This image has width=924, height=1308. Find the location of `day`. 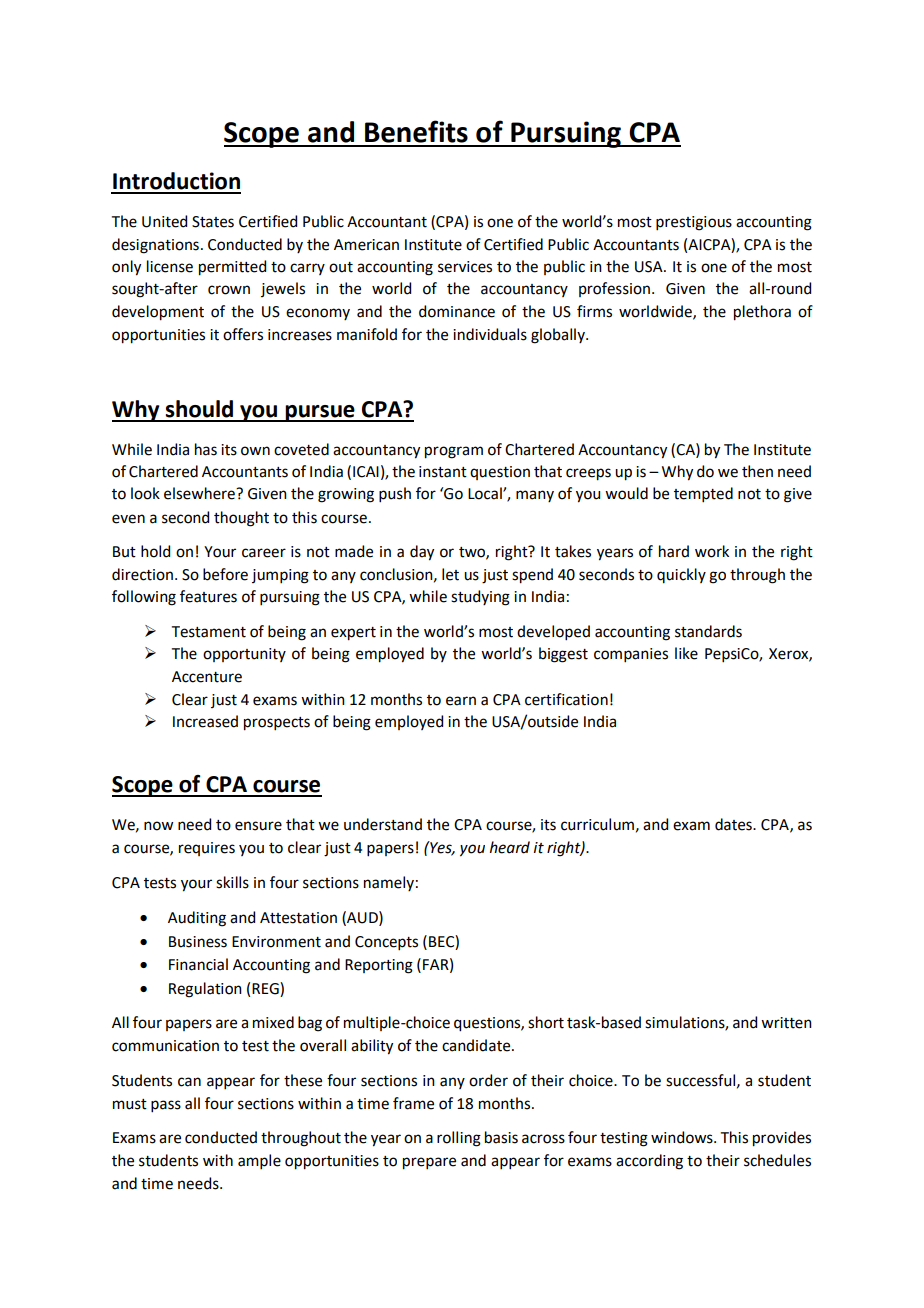

day is located at coordinates (422, 553).
